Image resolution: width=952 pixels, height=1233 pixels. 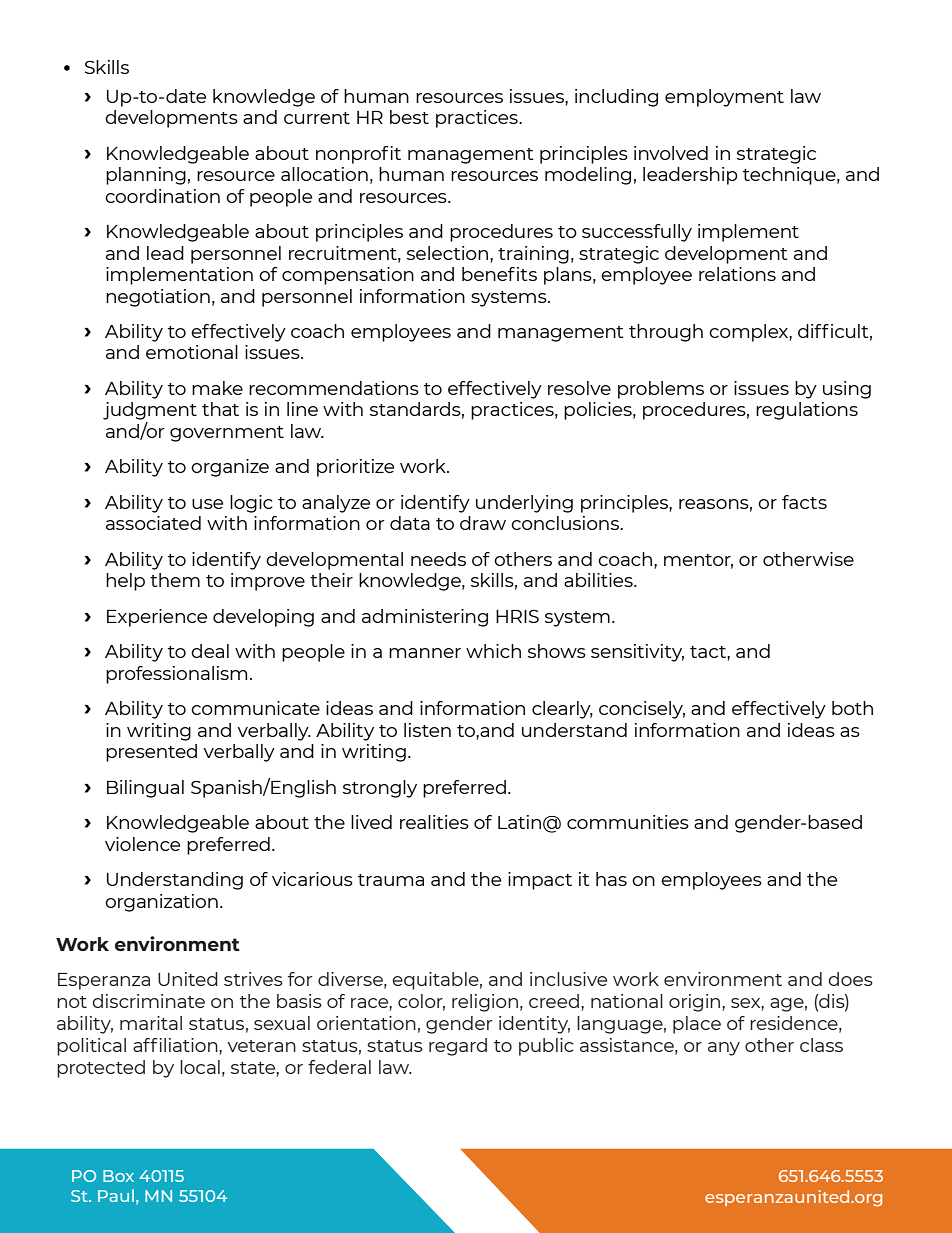 I want to click on facts, so click(x=804, y=502).
